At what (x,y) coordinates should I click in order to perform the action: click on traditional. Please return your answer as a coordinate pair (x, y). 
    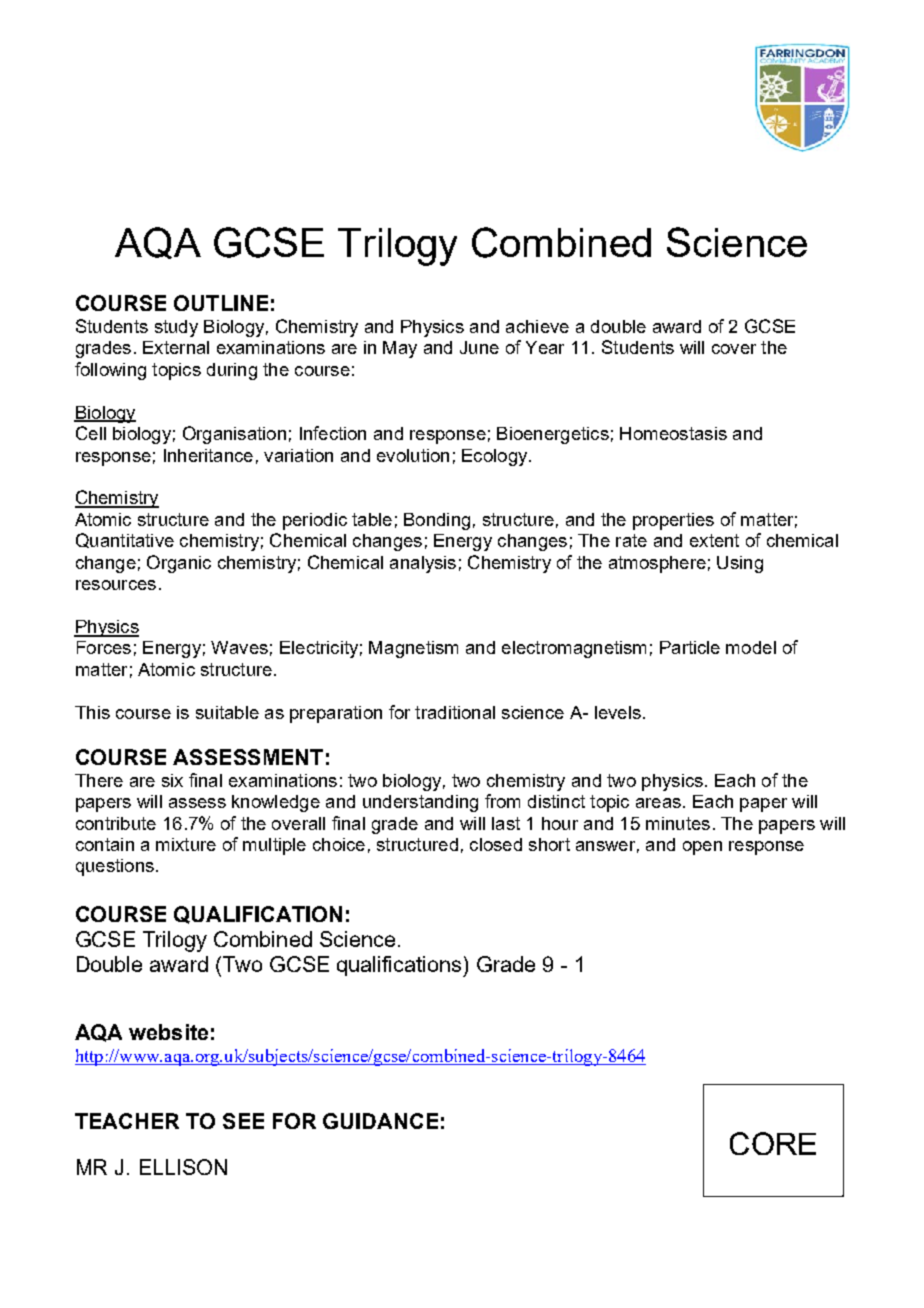
    Looking at the image, I should click on (455, 712).
